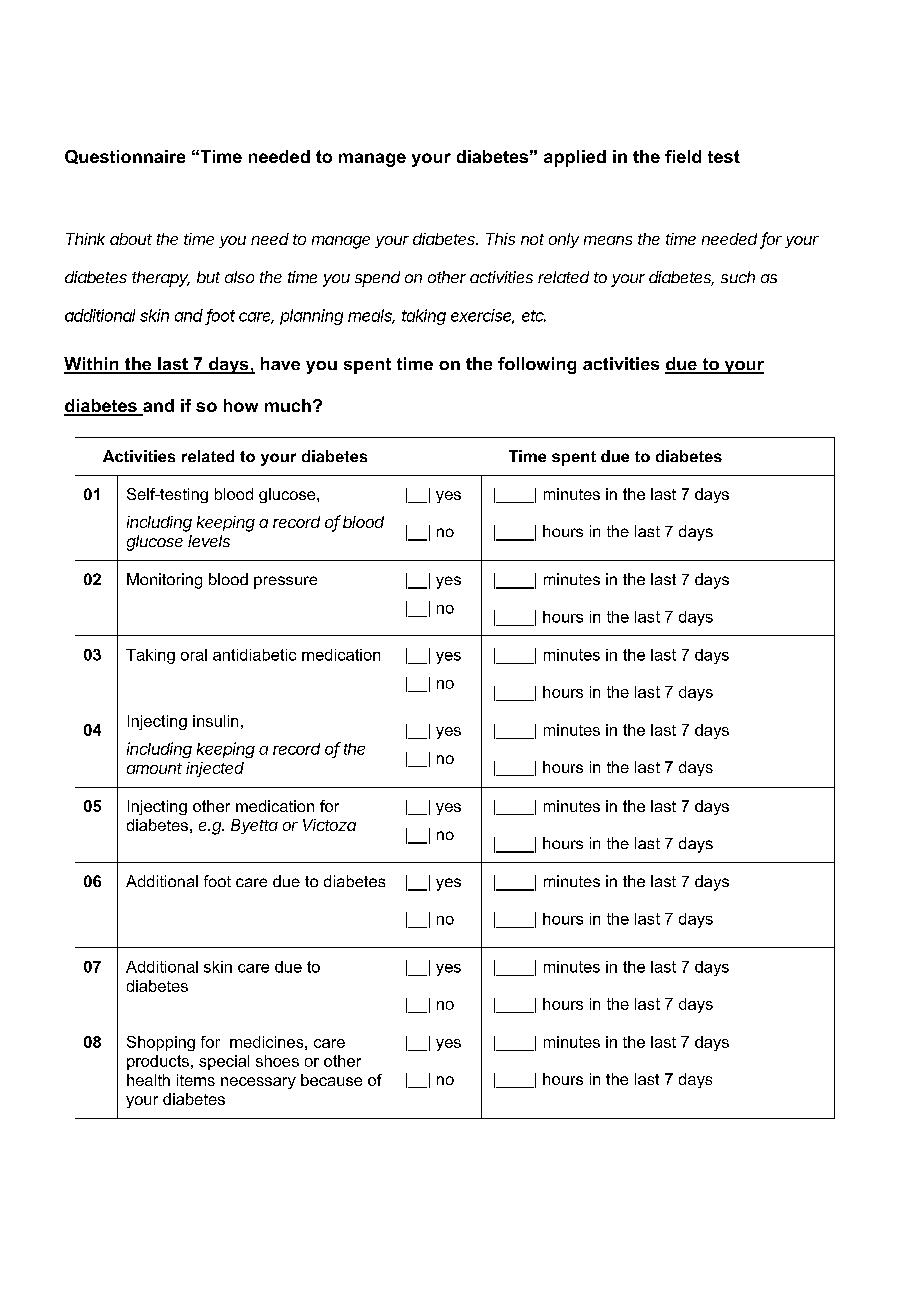  I want to click on products, so click(158, 1062).
